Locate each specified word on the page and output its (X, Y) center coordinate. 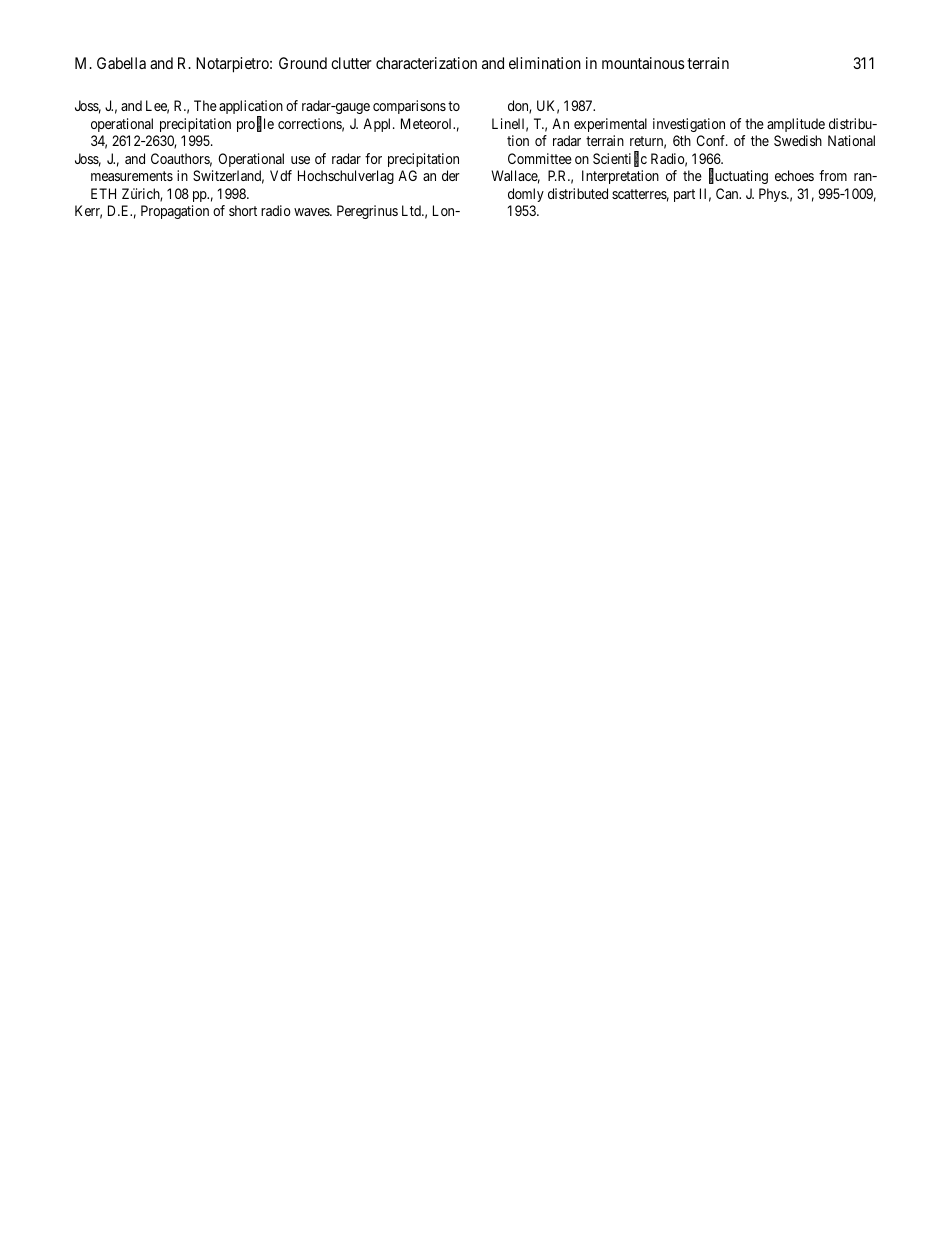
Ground (303, 63)
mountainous (643, 63)
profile (255, 124)
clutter (351, 63)
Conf (712, 140)
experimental (610, 125)
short (243, 210)
